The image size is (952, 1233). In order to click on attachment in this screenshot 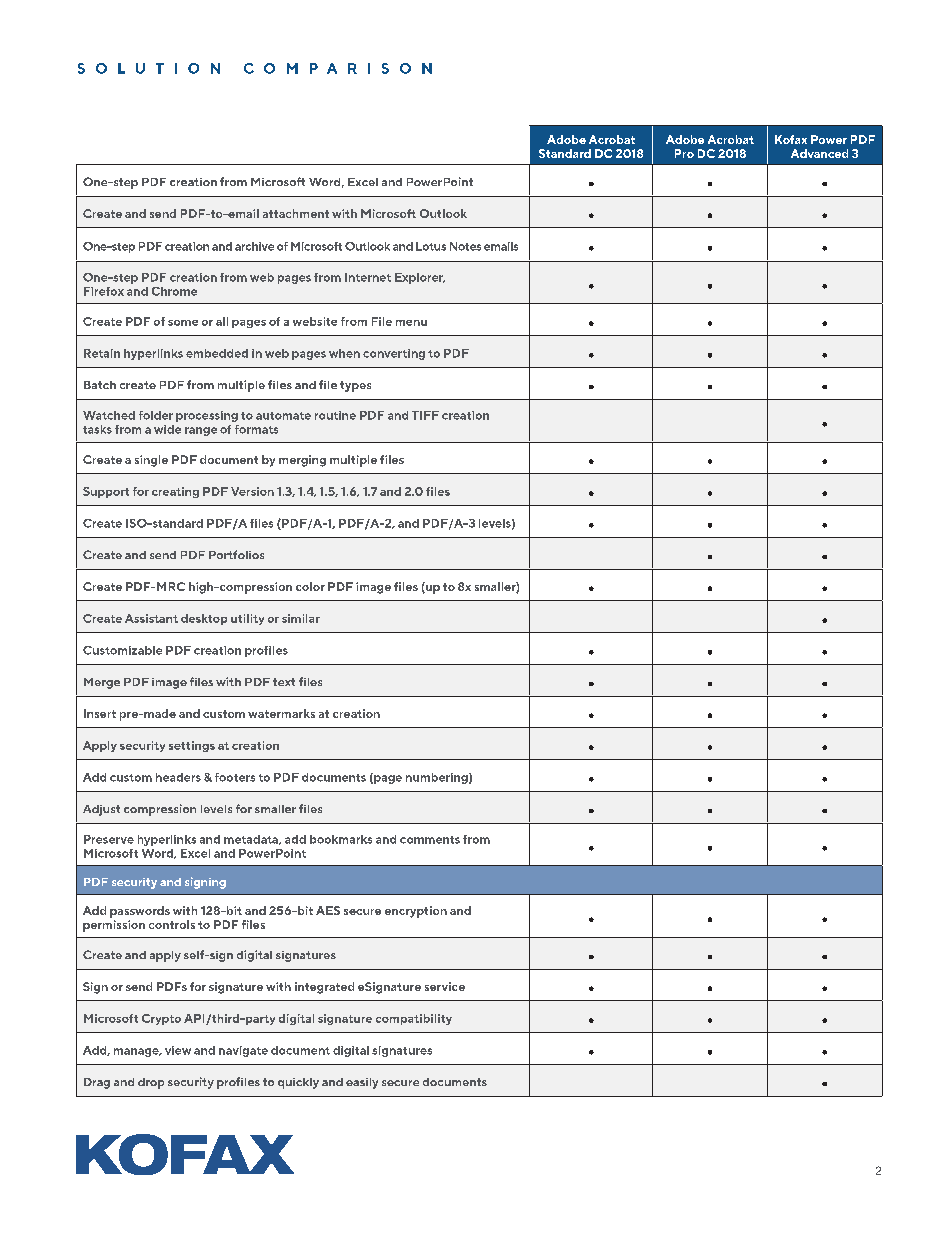, I will do `click(296, 213)`.
